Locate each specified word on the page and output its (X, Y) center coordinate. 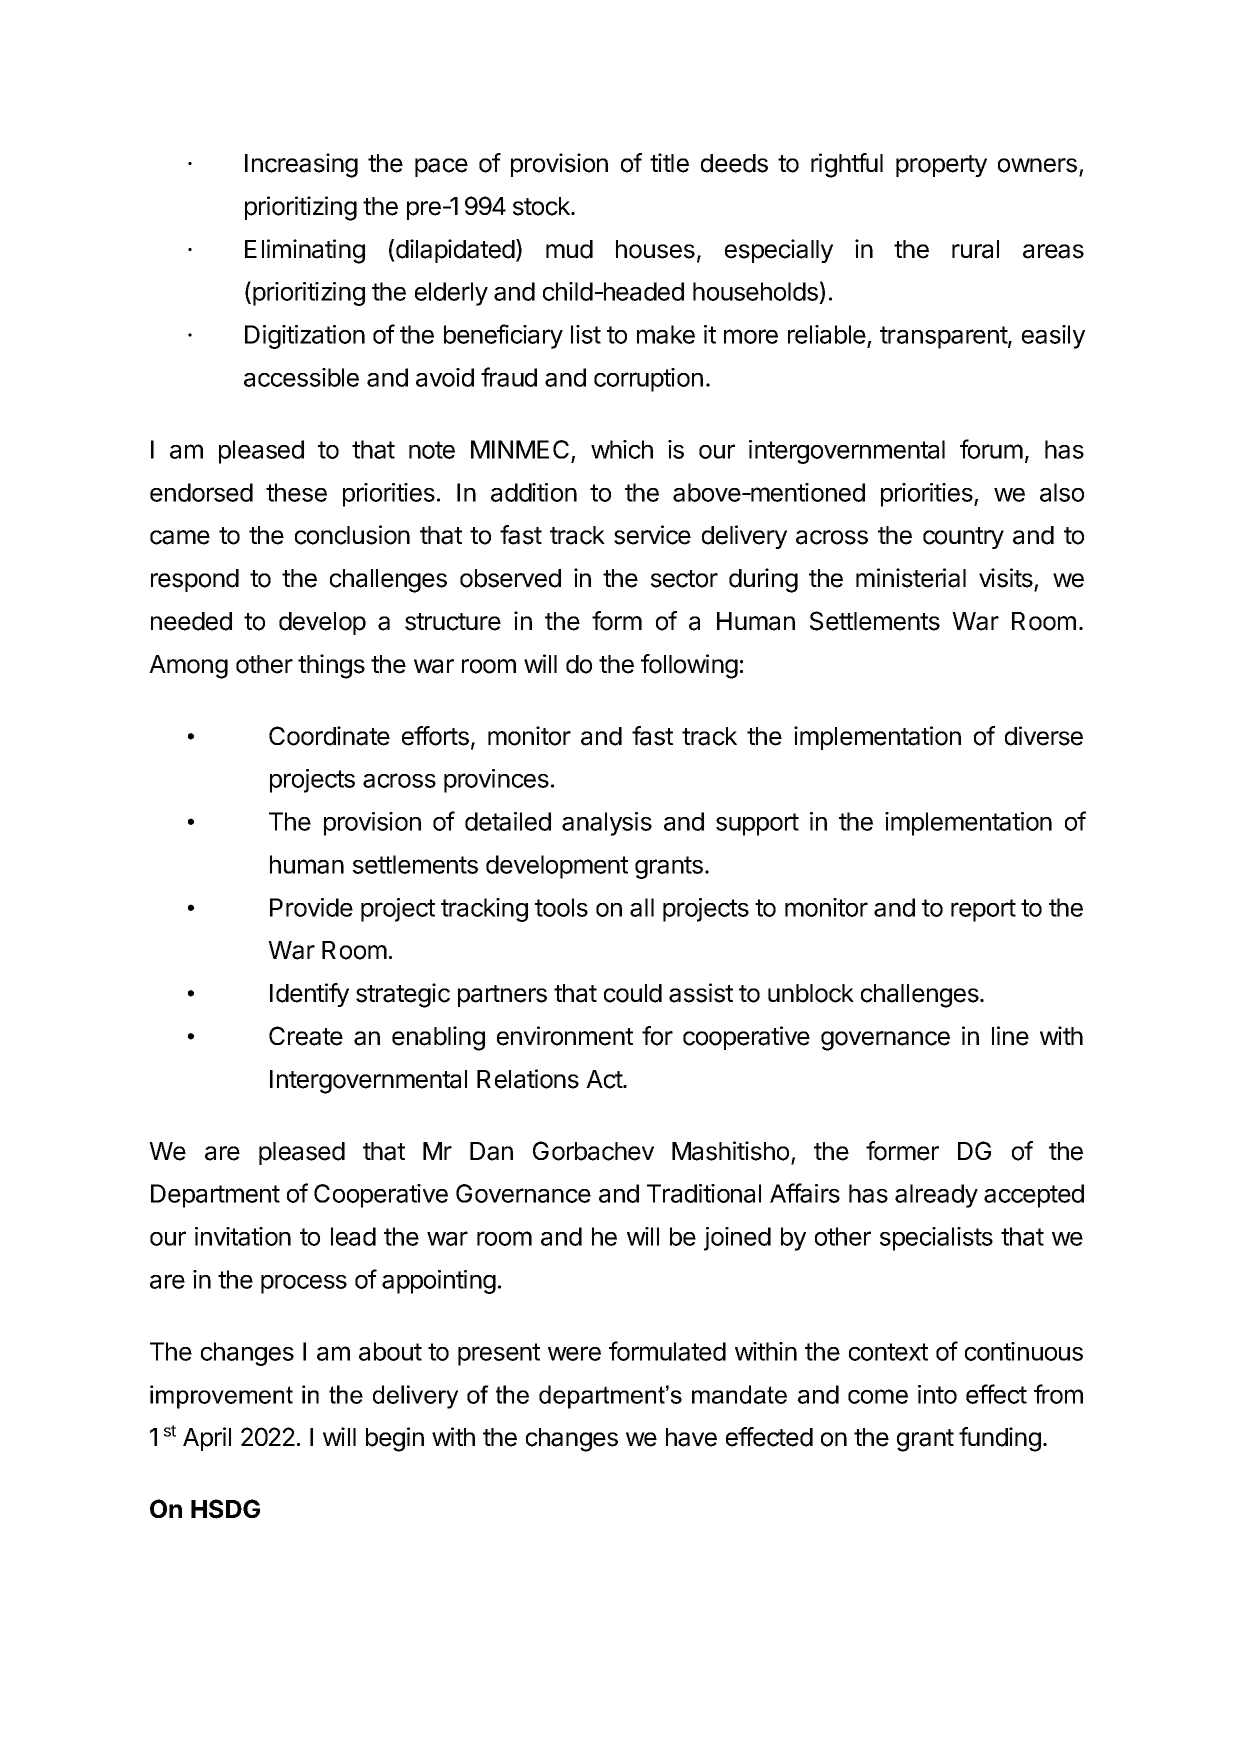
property (941, 166)
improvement (221, 1397)
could (633, 993)
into (937, 1394)
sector (684, 579)
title (669, 163)
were (574, 1353)
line (1010, 1036)
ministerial (911, 578)
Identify (309, 995)
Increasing (301, 165)
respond (195, 580)
